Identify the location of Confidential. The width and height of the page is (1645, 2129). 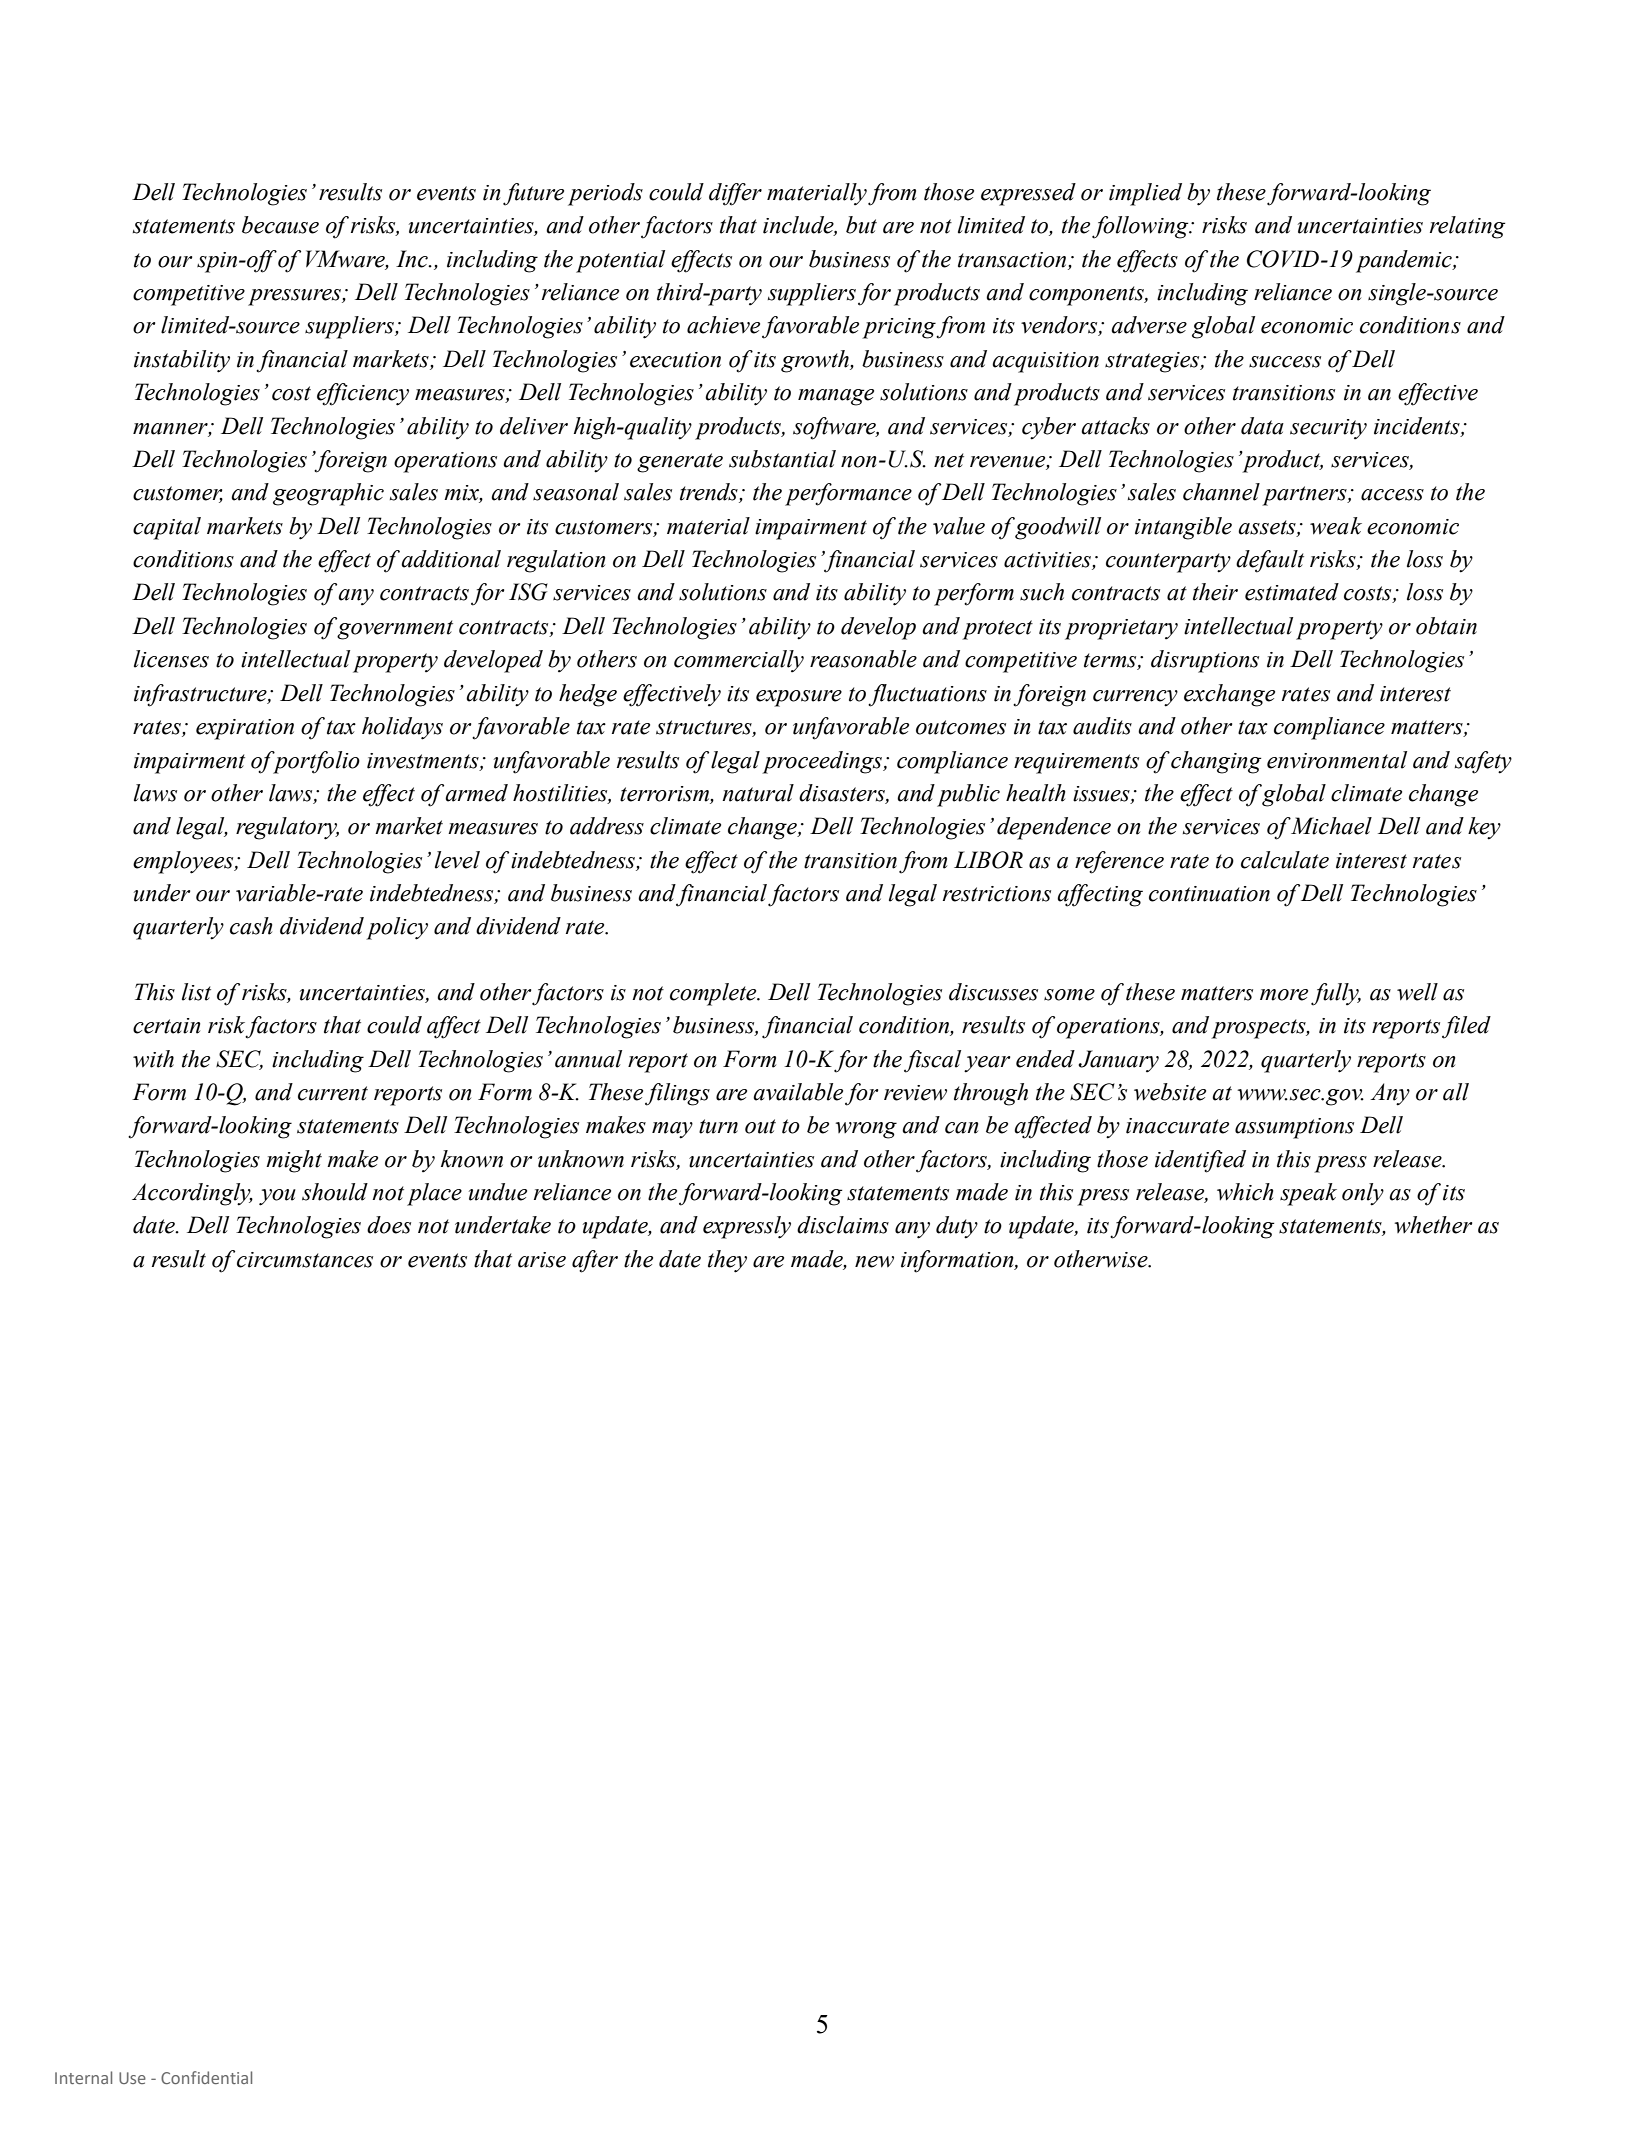
(206, 2077).
